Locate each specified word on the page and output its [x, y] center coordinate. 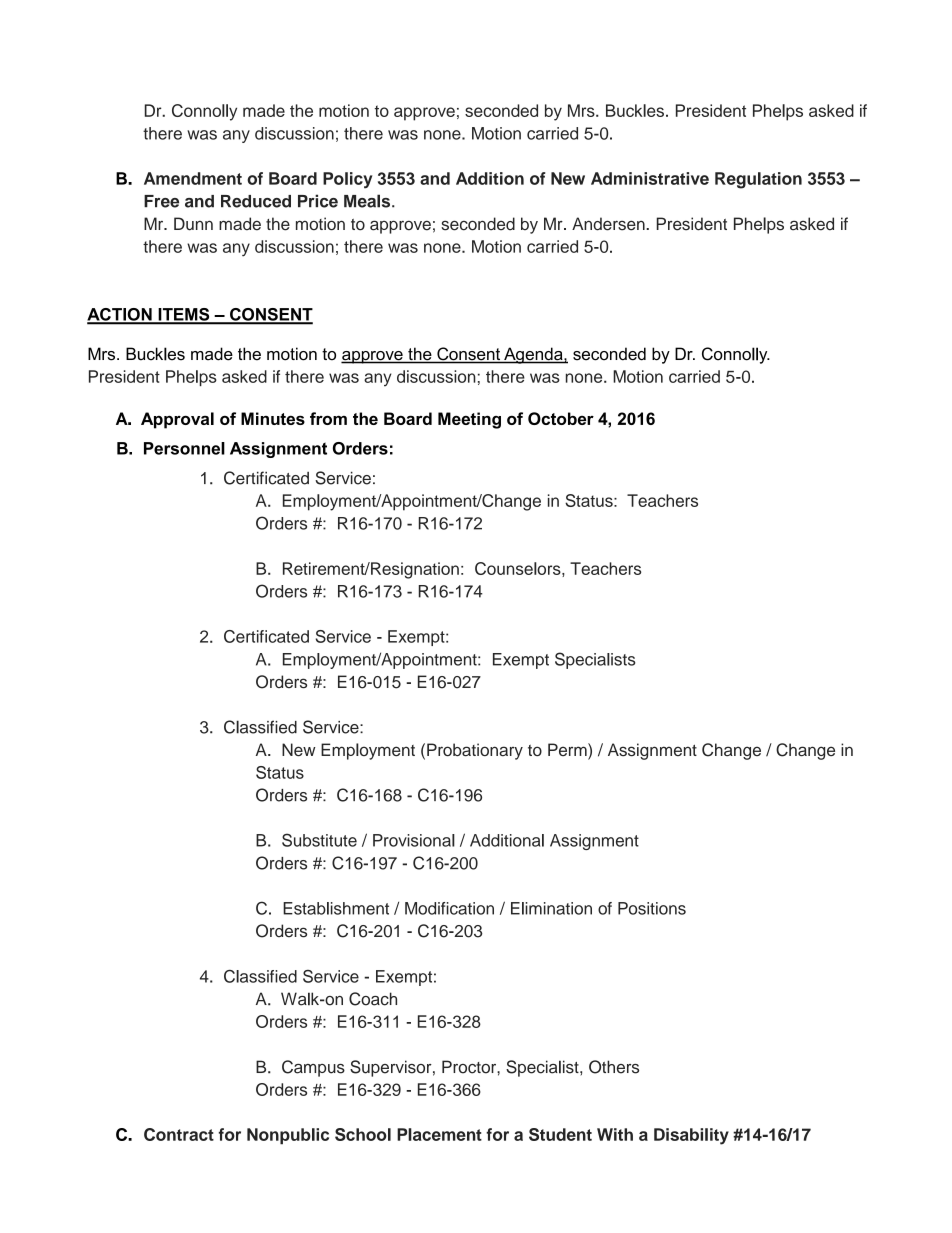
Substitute [319, 840]
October [561, 418]
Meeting [469, 420]
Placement [439, 1134]
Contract [179, 1134]
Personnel [184, 448]
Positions [652, 908]
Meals [368, 201]
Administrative [650, 178]
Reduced [256, 201]
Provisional [414, 840]
